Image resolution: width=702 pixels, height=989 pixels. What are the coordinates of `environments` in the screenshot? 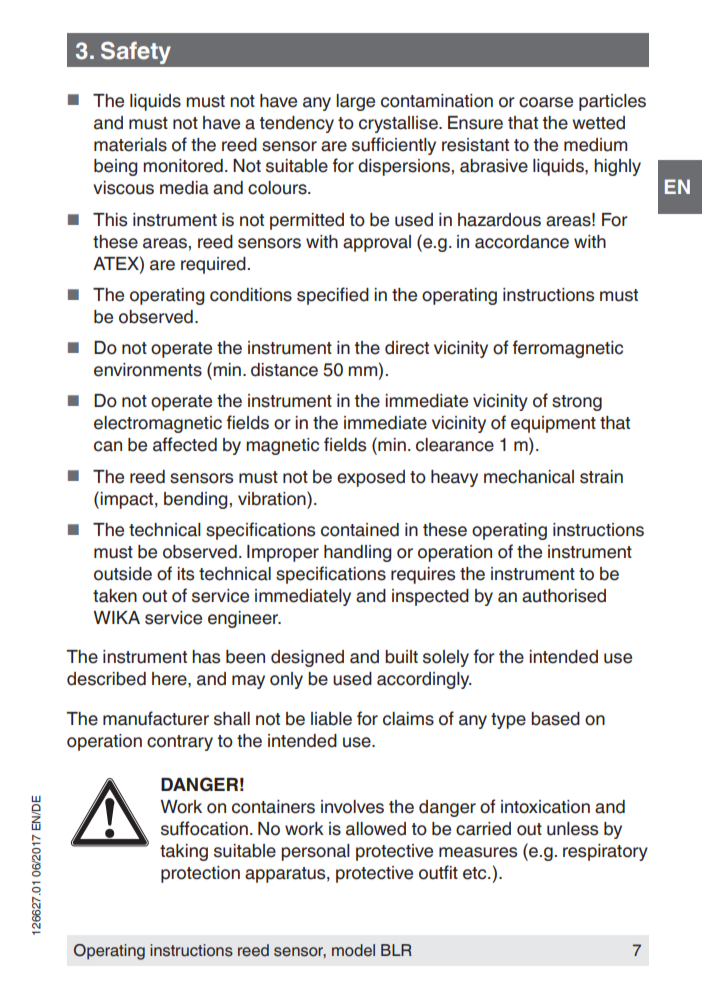 It's located at (148, 370).
